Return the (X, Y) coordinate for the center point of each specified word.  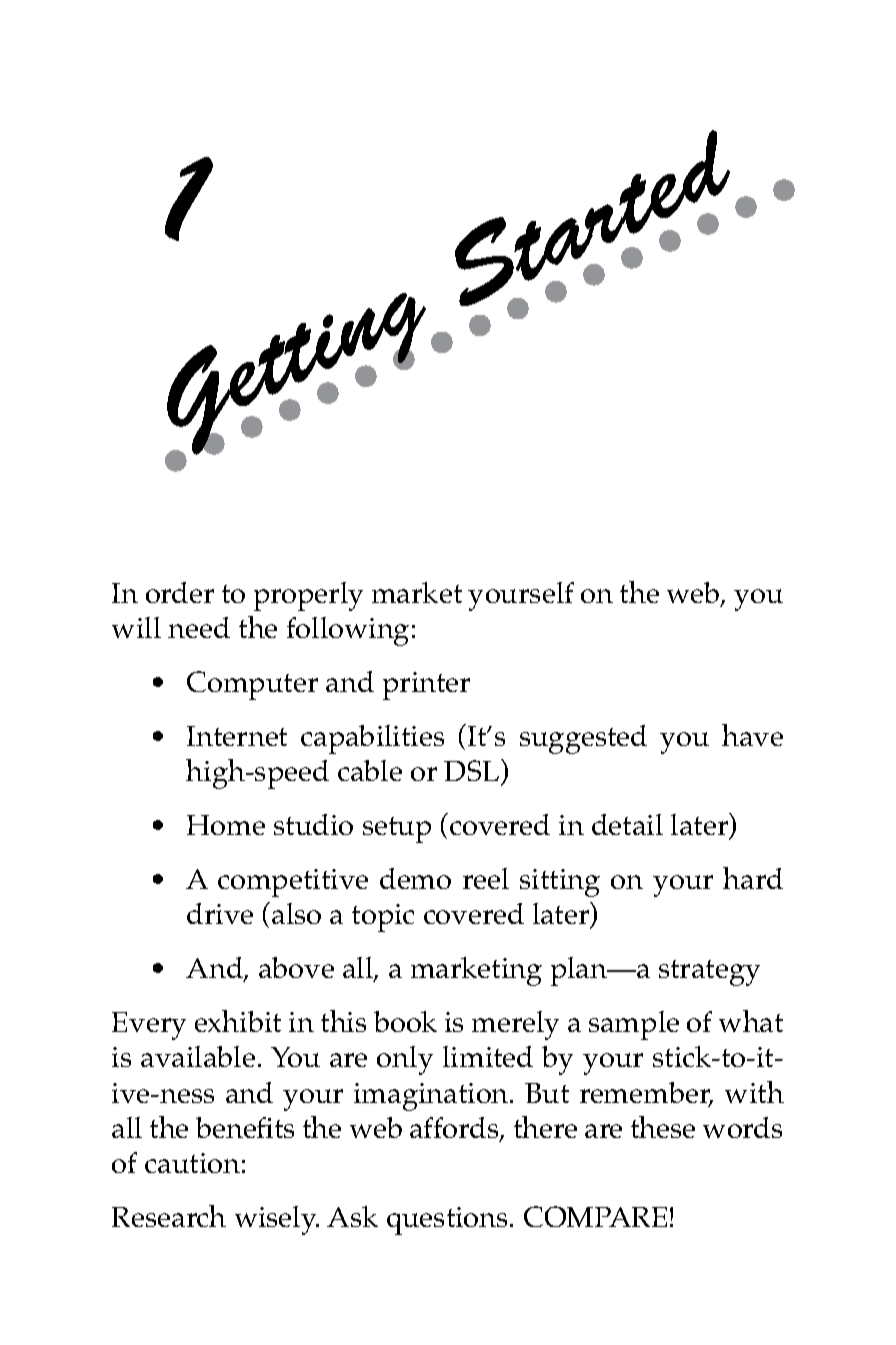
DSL (473, 770)
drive (220, 913)
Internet (237, 736)
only (405, 1060)
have (752, 735)
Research (169, 1216)
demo (415, 878)
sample (634, 1025)
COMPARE (595, 1216)
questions (449, 1221)
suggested (583, 739)
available (198, 1056)
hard (753, 878)
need (199, 627)
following (348, 631)
